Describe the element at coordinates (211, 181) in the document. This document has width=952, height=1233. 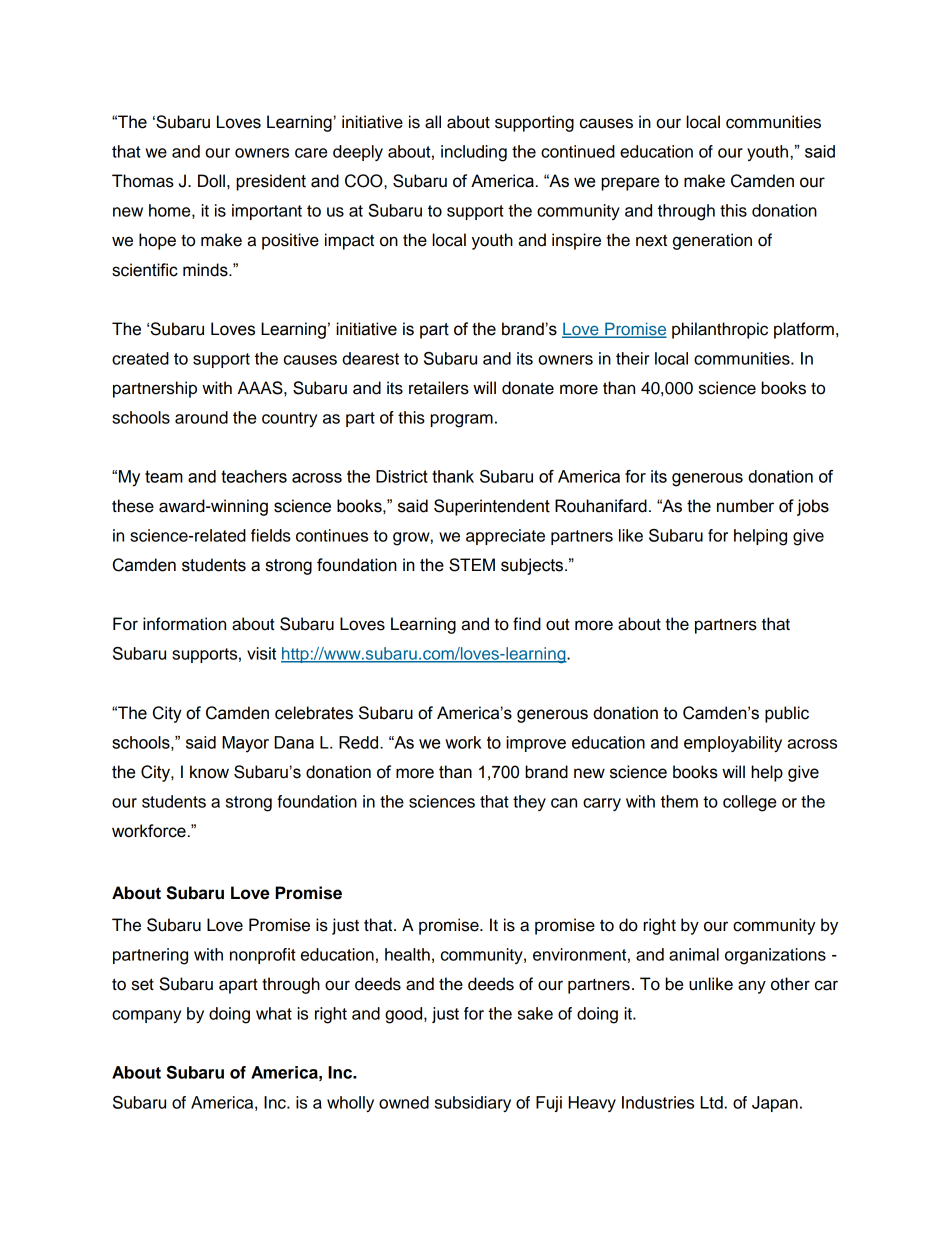
I see `Doll` at that location.
